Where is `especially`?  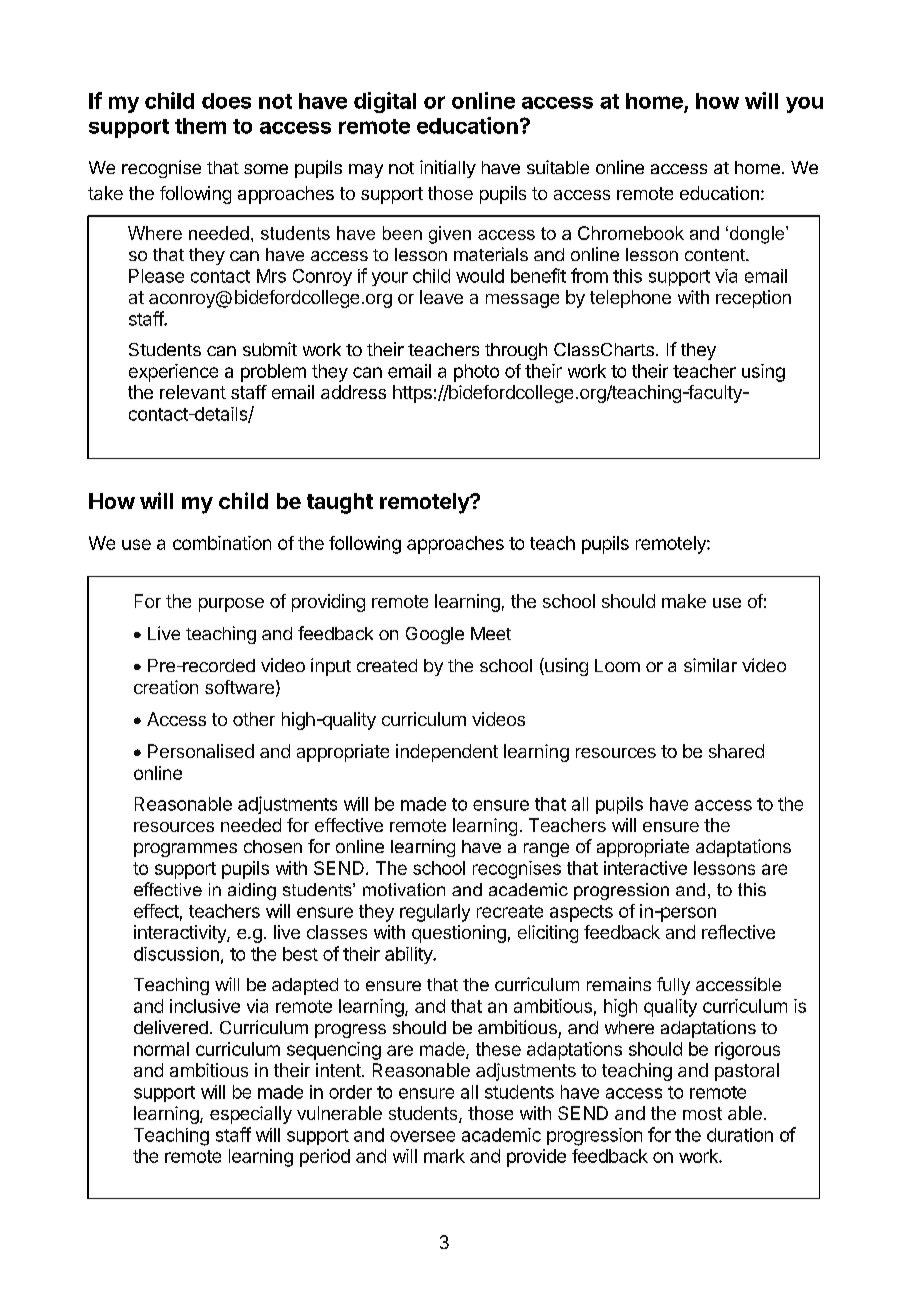
especially is located at coordinates (251, 1115).
